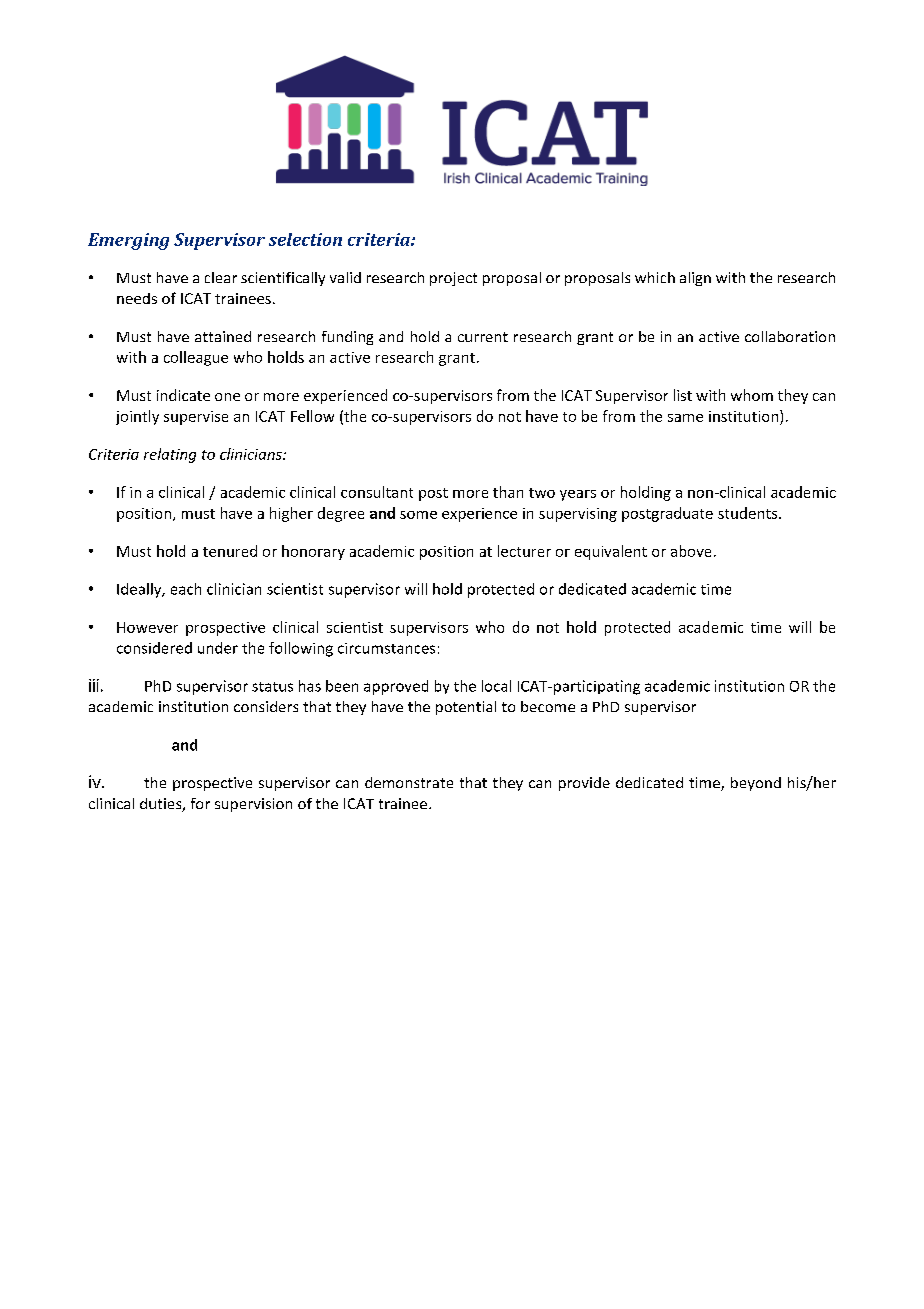 The width and height of the screenshot is (924, 1309). What do you see at coordinates (453, 279) in the screenshot?
I see `project` at bounding box center [453, 279].
